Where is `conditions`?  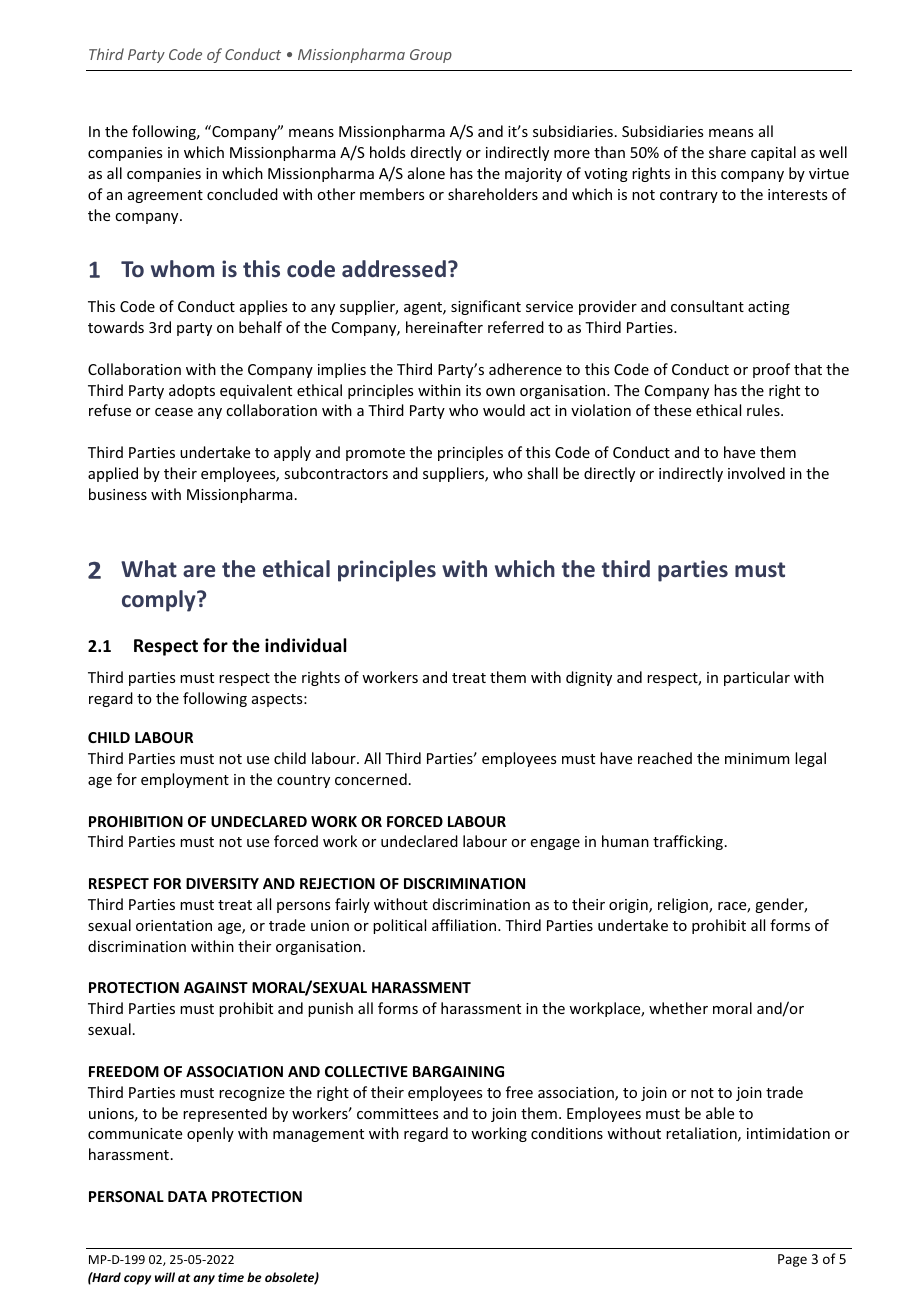 conditions is located at coordinates (567, 1133).
